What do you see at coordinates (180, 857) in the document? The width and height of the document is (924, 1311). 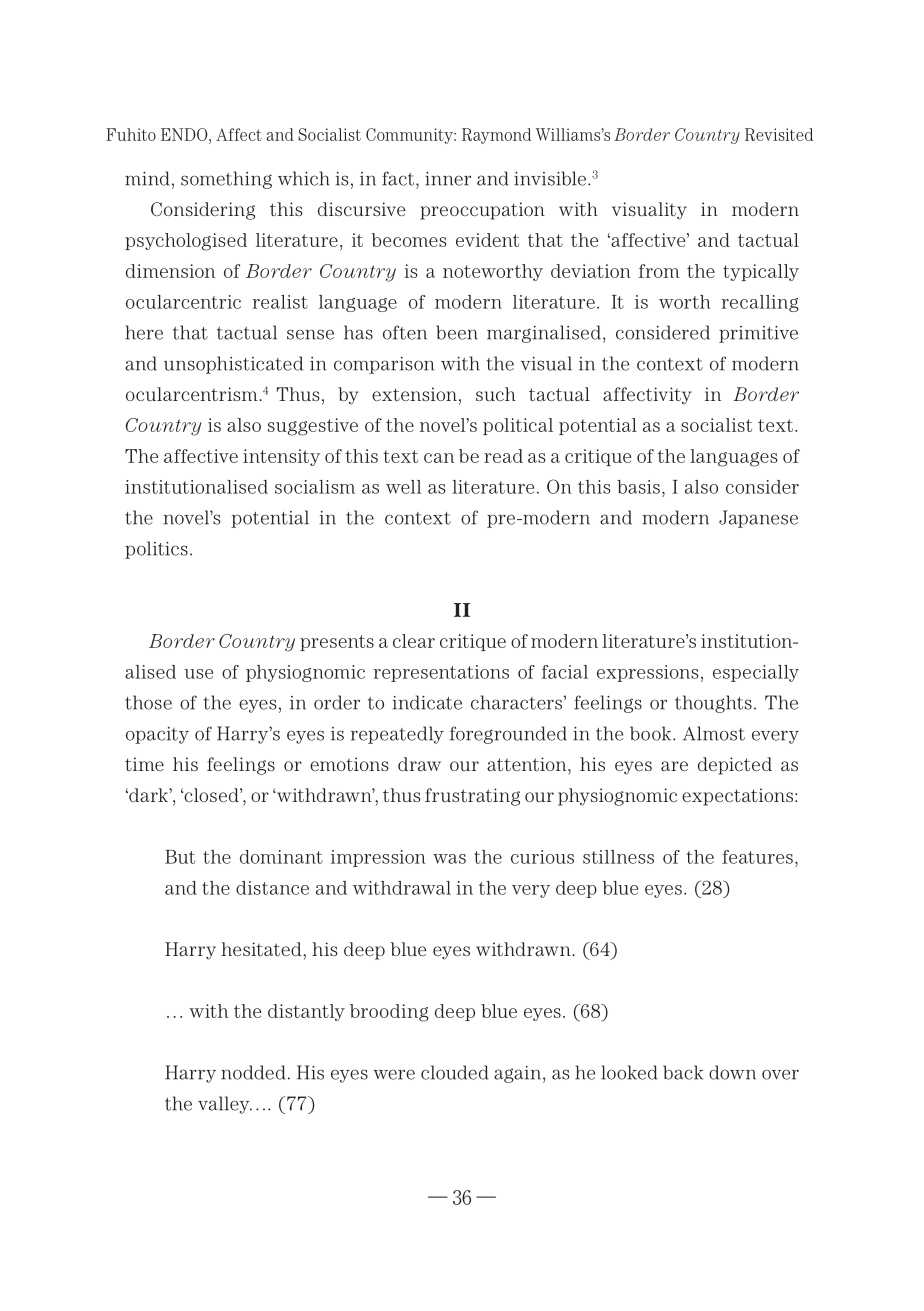 I see `But` at bounding box center [180, 857].
